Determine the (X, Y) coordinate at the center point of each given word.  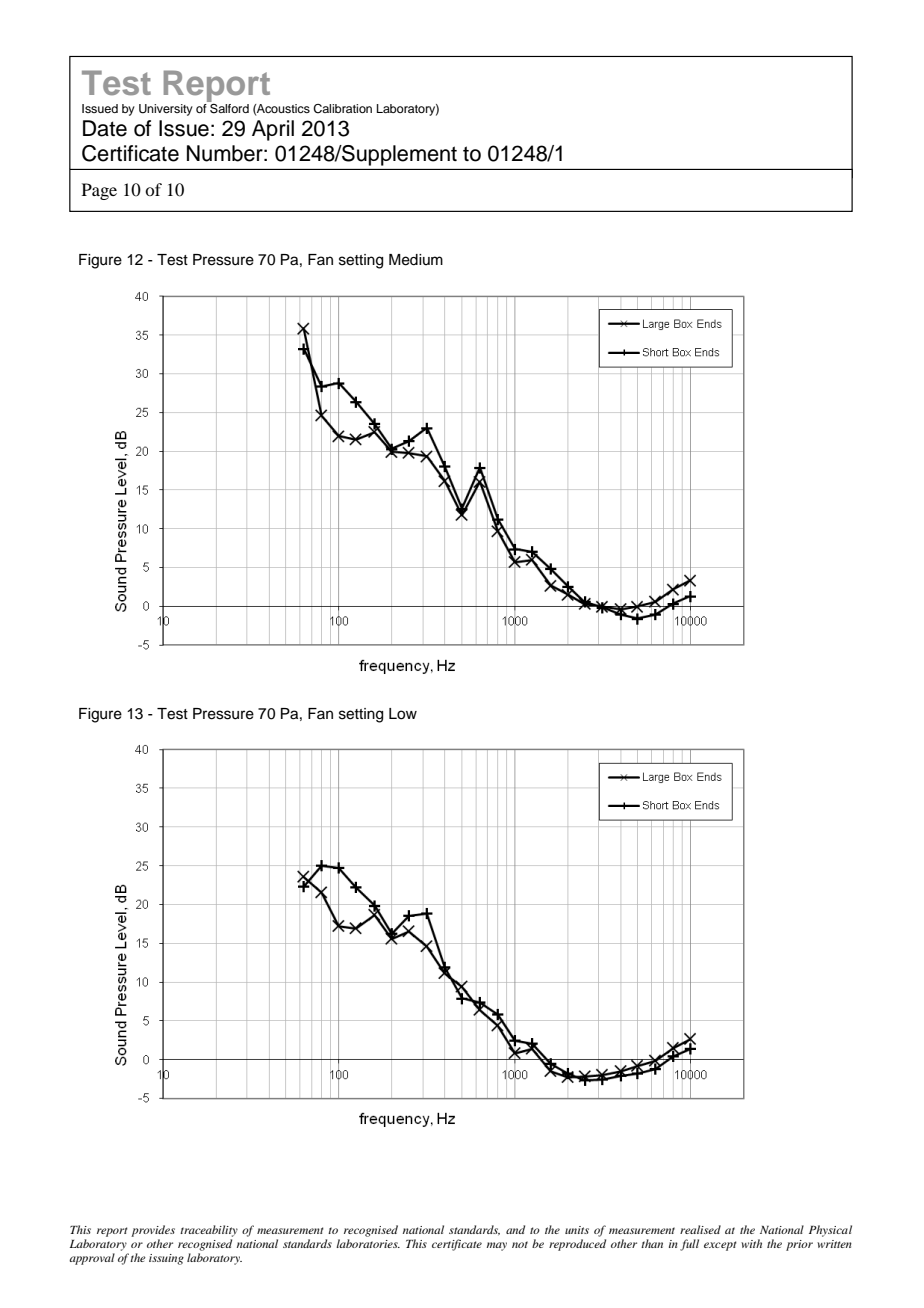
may (497, 1246)
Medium (416, 260)
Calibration (342, 109)
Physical (830, 1231)
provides (153, 1231)
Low (403, 714)
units (577, 1230)
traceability (209, 1231)
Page (99, 191)
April (273, 130)
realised (700, 1229)
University (166, 110)
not (520, 1244)
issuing (166, 1259)
